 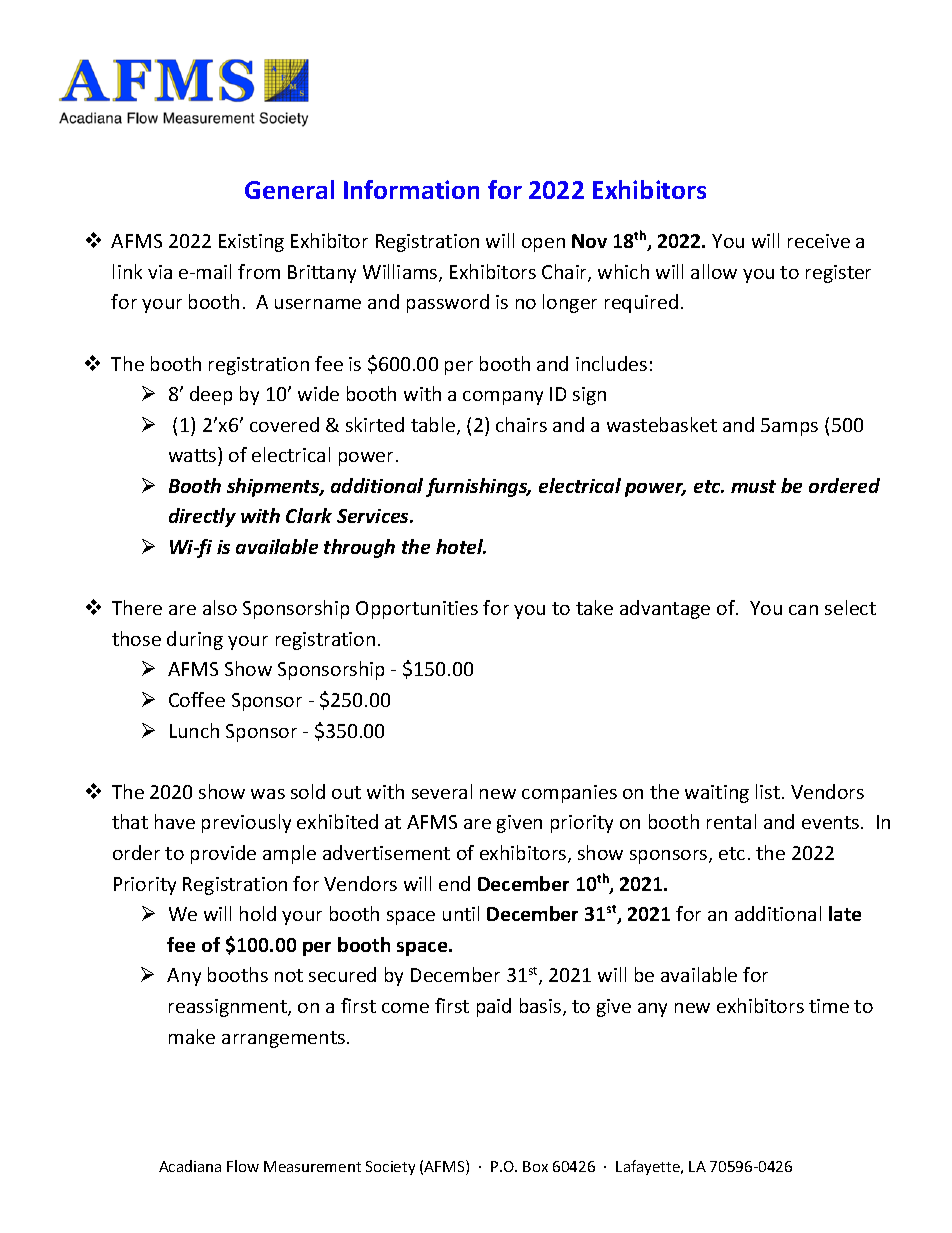 What do you see at coordinates (803, 610) in the screenshot?
I see `can` at bounding box center [803, 610].
